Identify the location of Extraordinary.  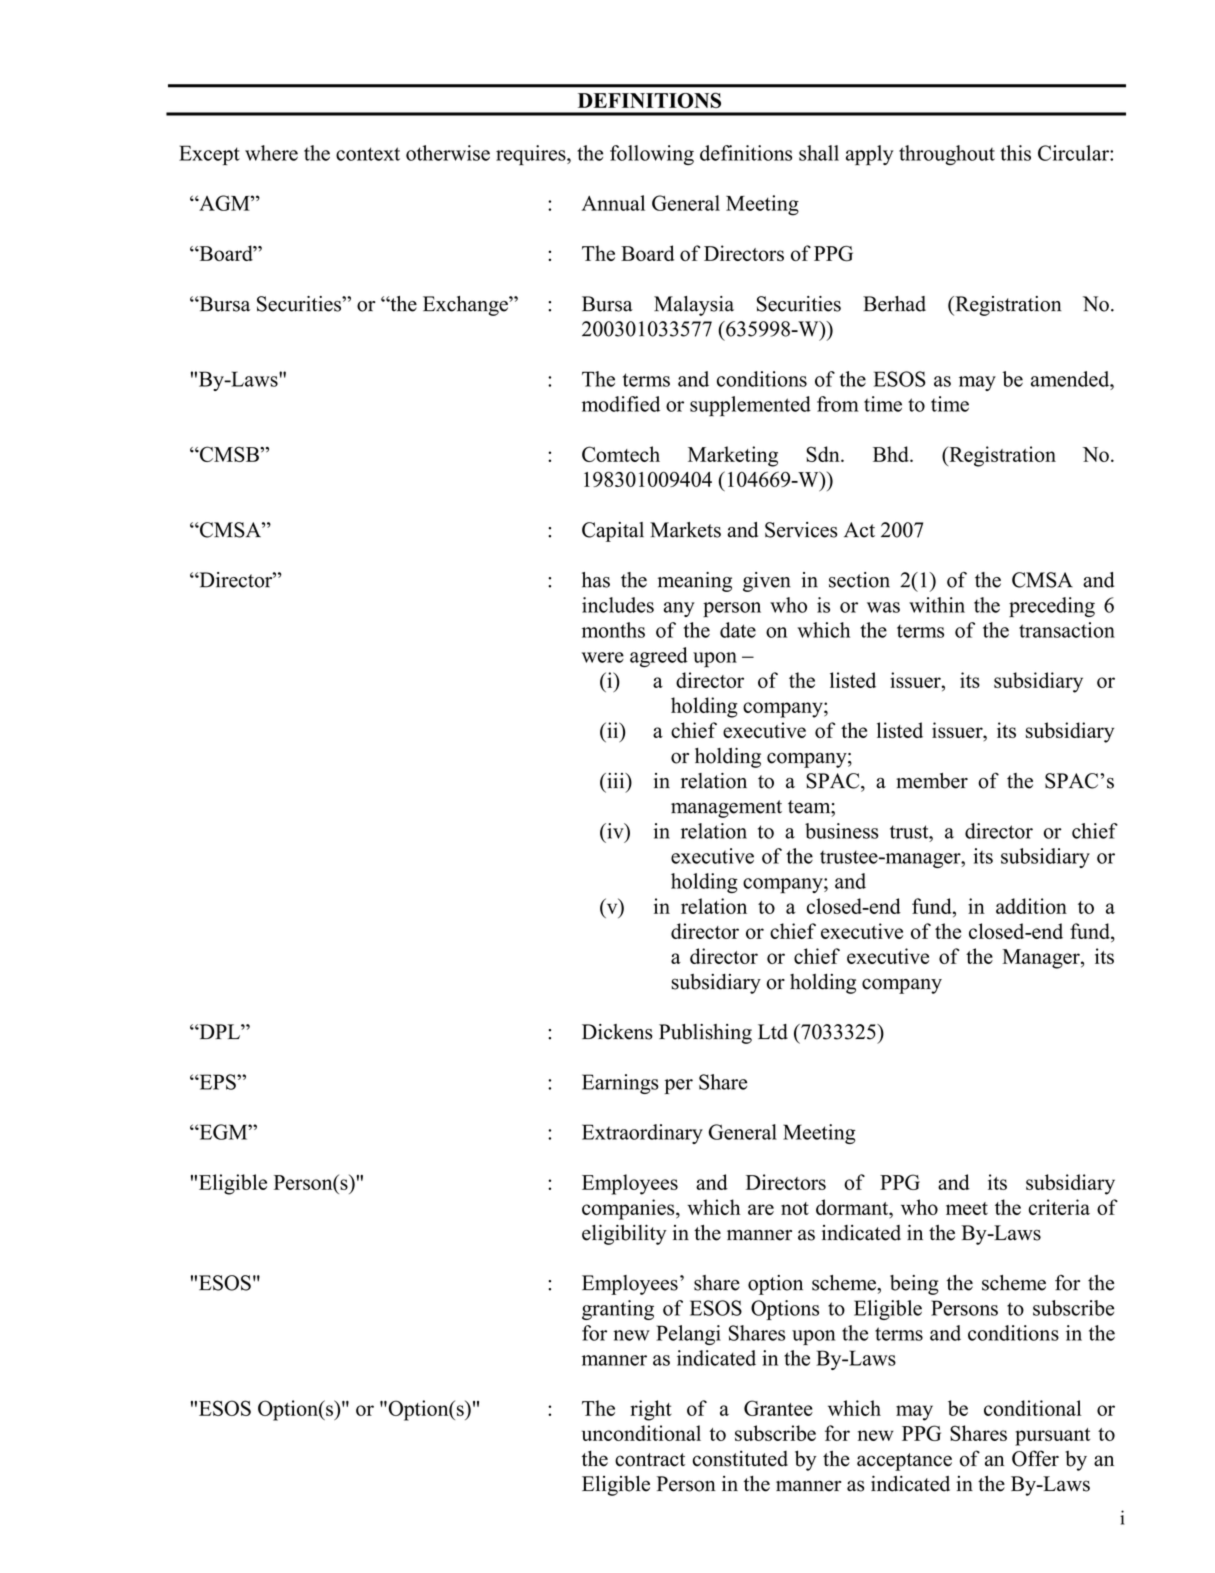
(642, 1134).
